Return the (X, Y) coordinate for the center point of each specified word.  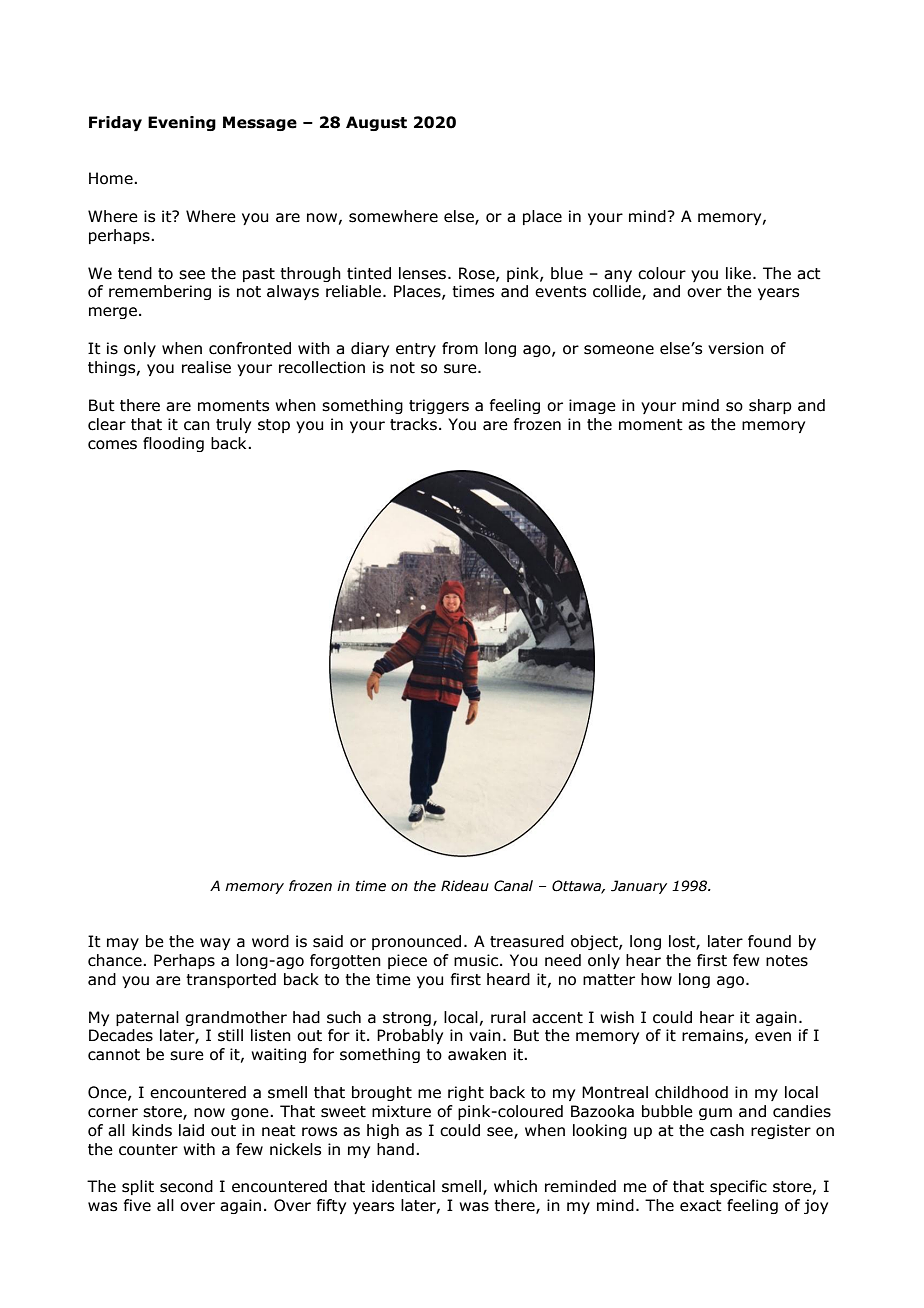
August (376, 123)
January (639, 887)
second (186, 1186)
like (740, 273)
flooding (173, 444)
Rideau (465, 886)
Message (260, 123)
